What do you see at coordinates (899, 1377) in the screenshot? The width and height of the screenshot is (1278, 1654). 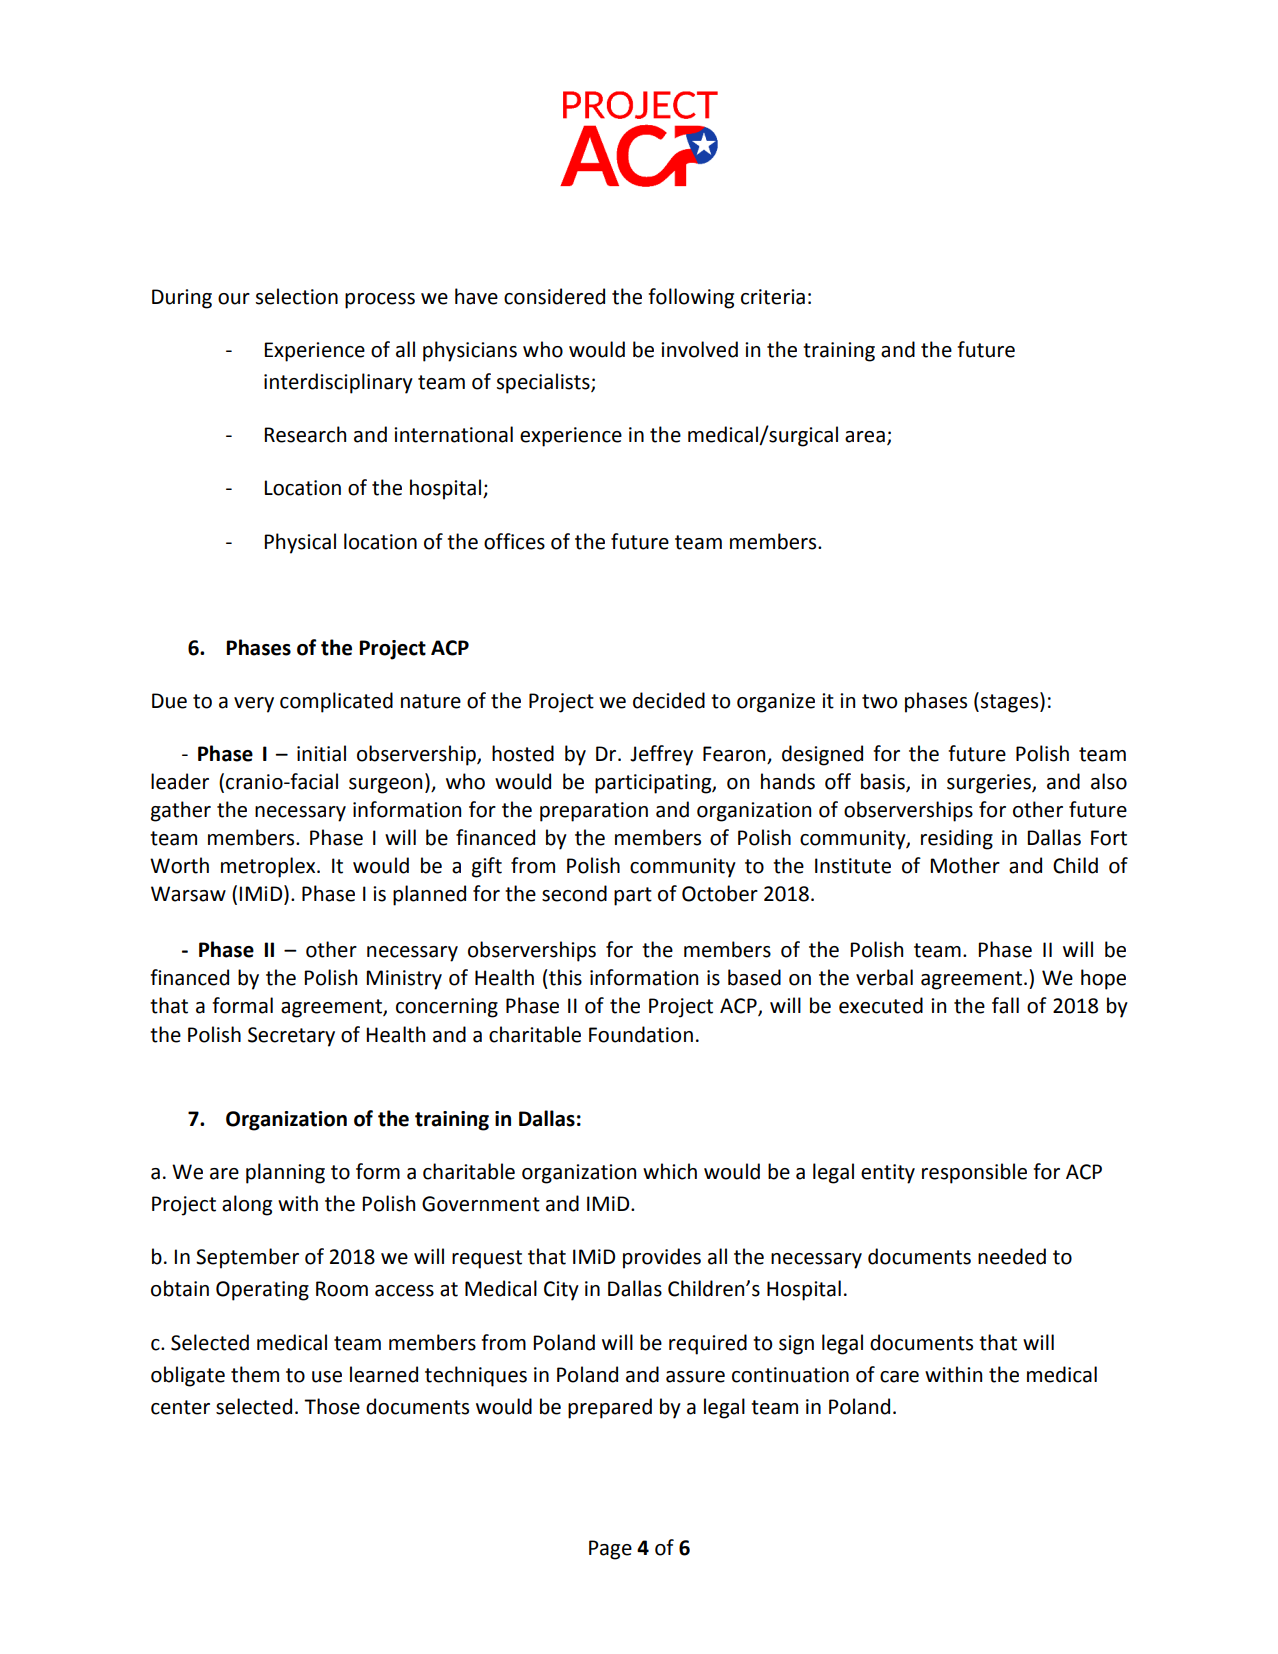 I see `care` at bounding box center [899, 1377].
